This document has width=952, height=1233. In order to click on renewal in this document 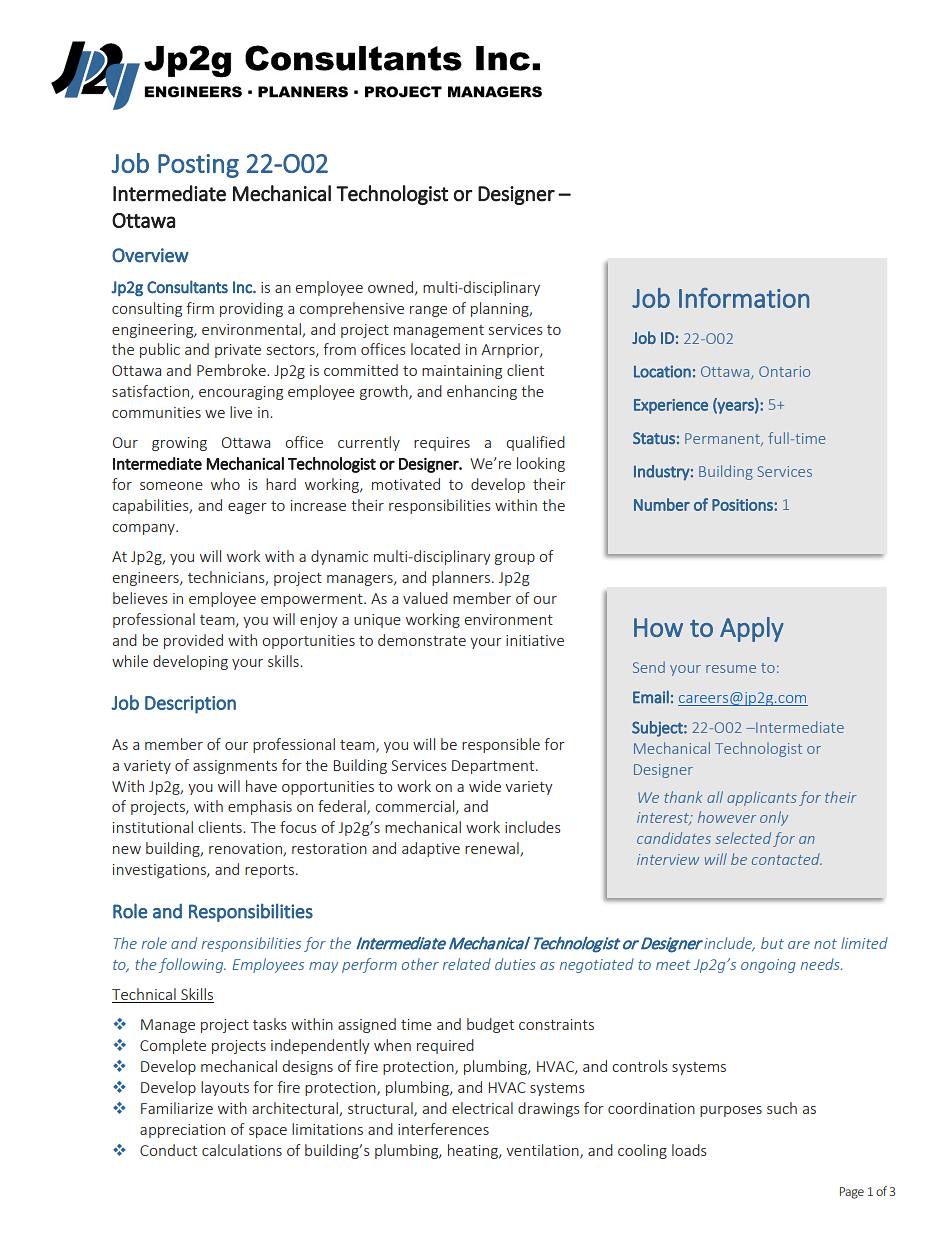, I will do `click(493, 849)`.
